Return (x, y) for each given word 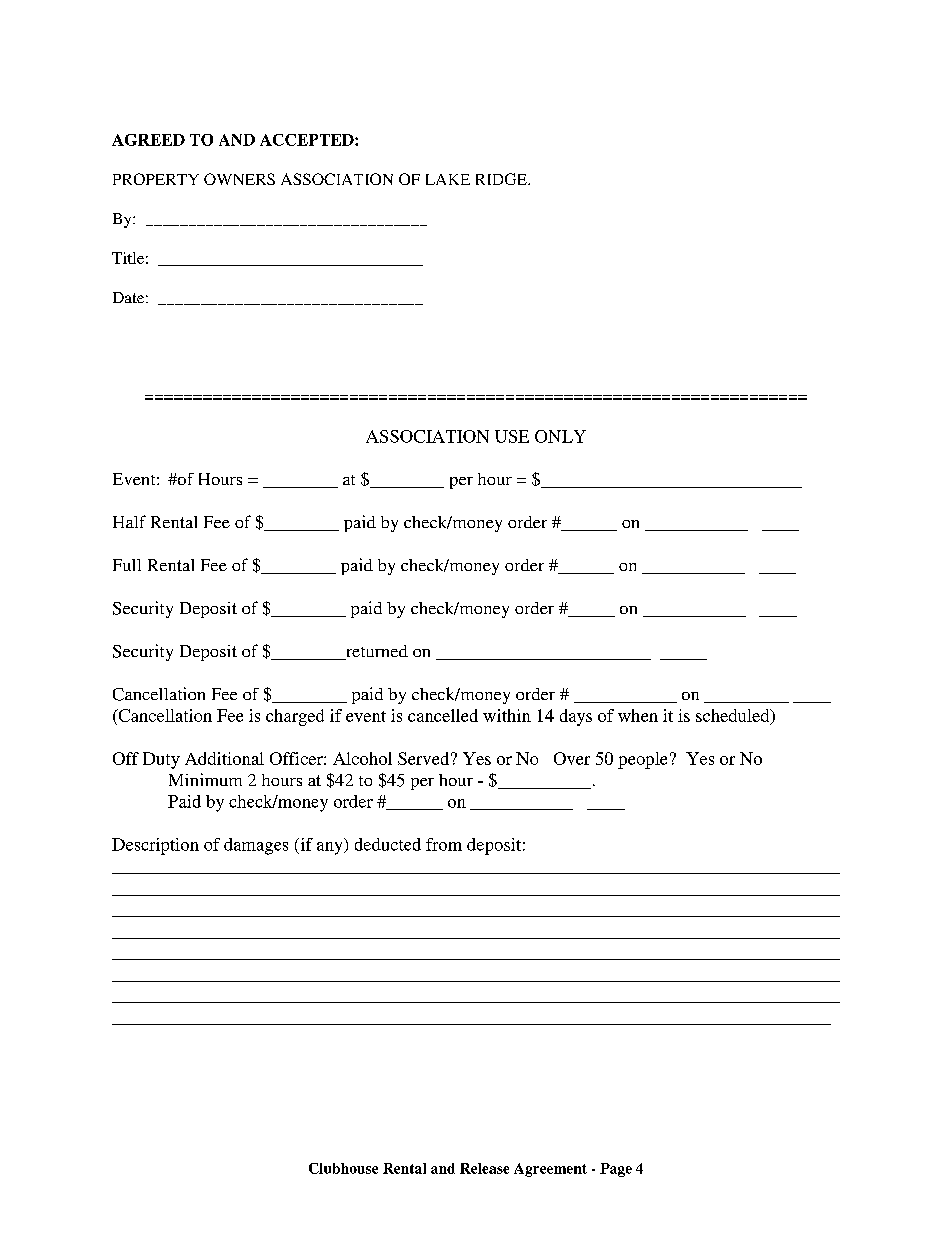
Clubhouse (343, 1168)
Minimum (205, 779)
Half (129, 521)
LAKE (448, 179)
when (638, 715)
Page (616, 1170)
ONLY (560, 436)
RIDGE (502, 179)
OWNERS (239, 179)
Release (484, 1168)
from (444, 844)
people (642, 760)
